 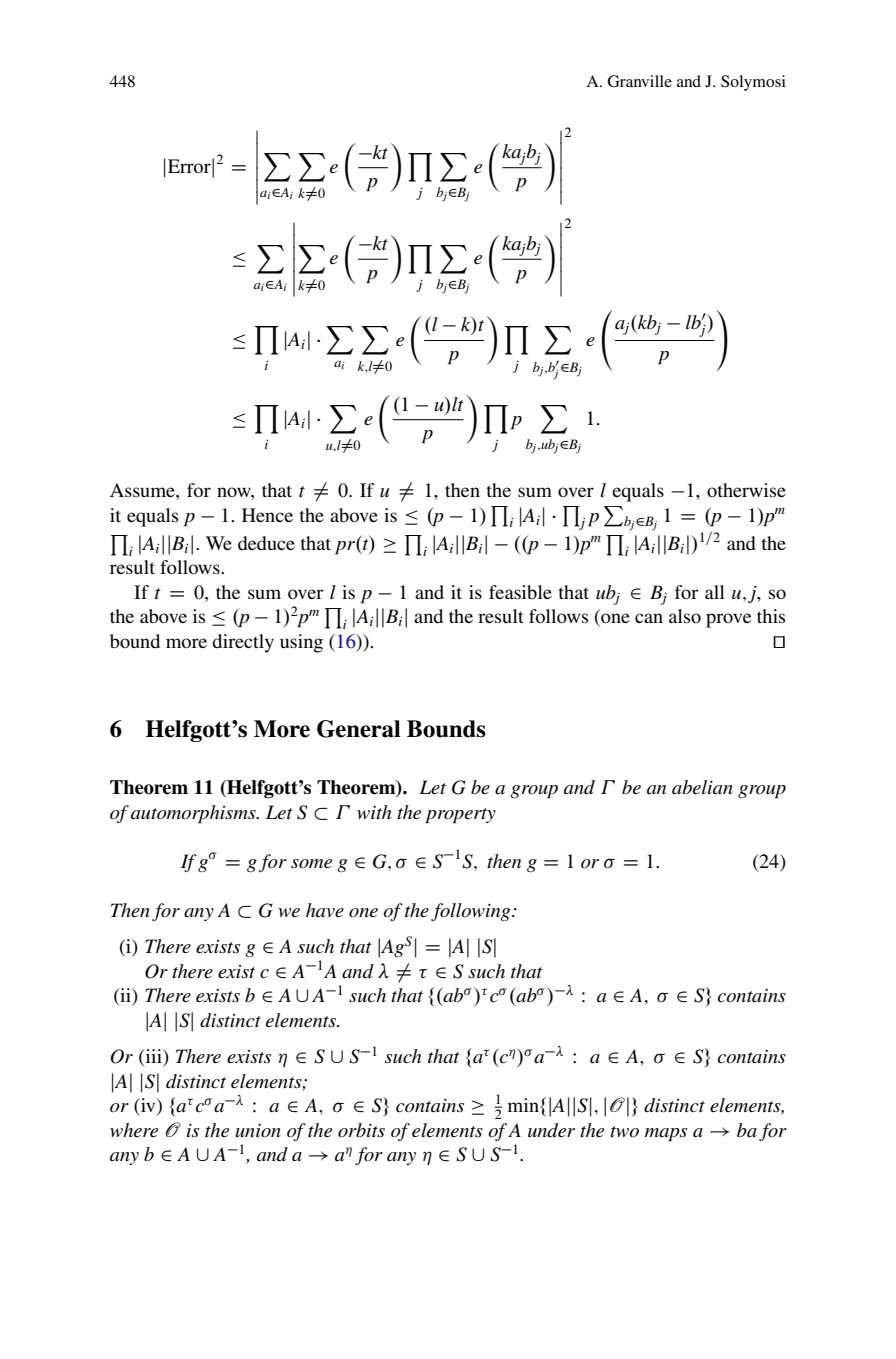 What do you see at coordinates (639, 81) in the screenshot?
I see `Granville` at bounding box center [639, 81].
